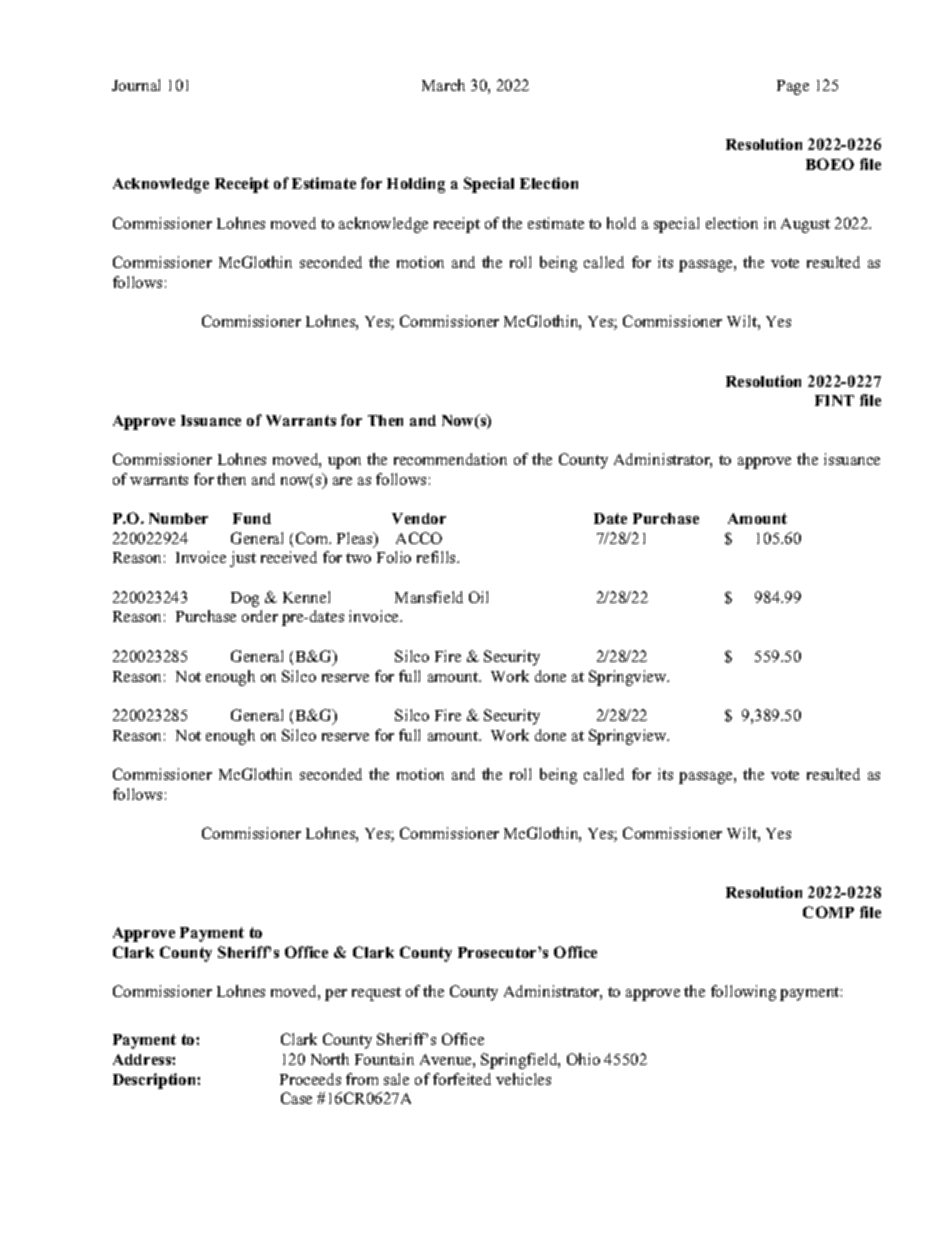 This page has width=952, height=1233. I want to click on upon, so click(344, 463).
